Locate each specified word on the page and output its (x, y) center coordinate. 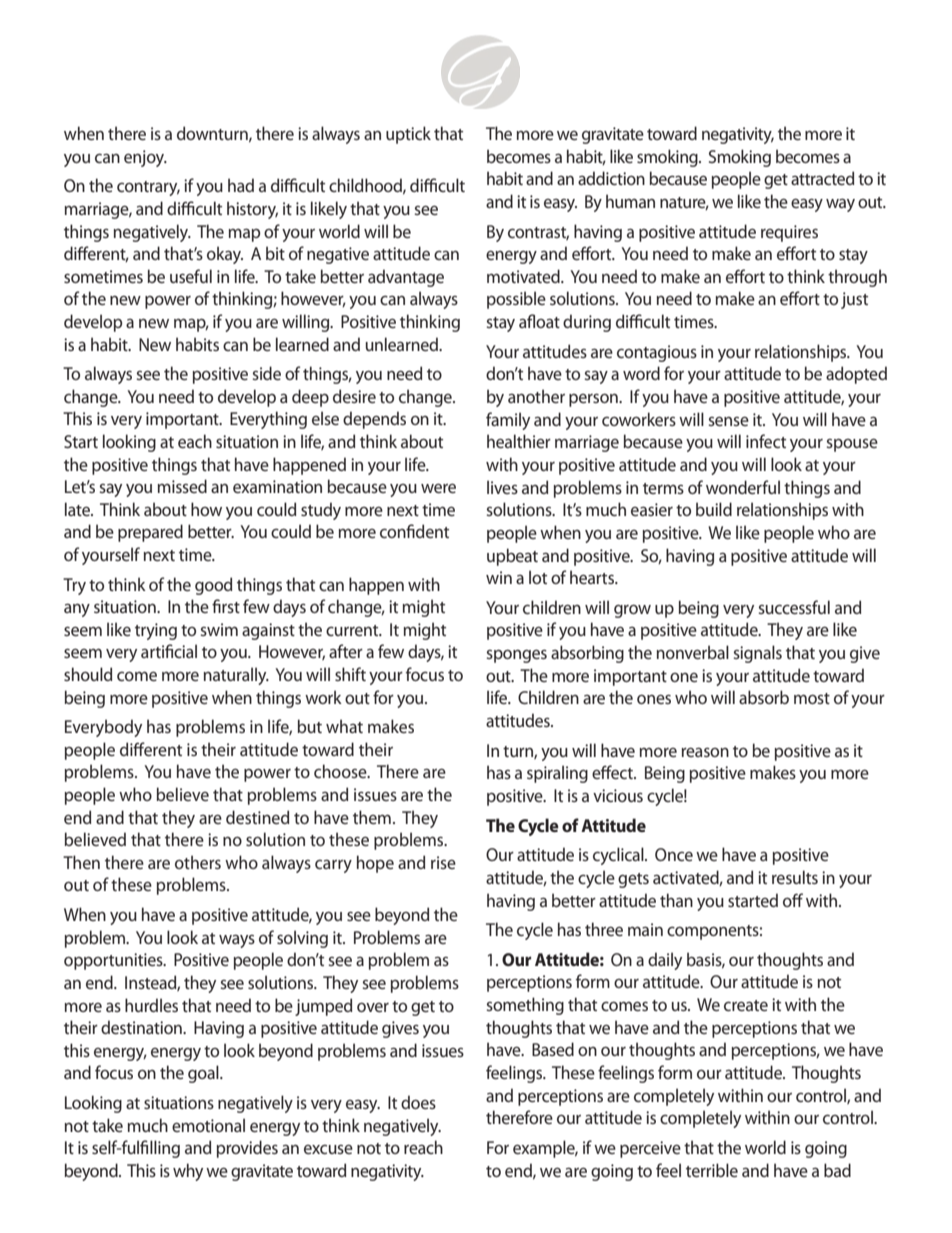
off (793, 900)
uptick (408, 135)
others (198, 862)
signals (757, 654)
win (499, 577)
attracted (822, 178)
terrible (712, 1170)
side (266, 373)
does (418, 1102)
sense (728, 421)
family (508, 421)
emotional (208, 1125)
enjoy (145, 158)
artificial (169, 651)
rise (443, 862)
